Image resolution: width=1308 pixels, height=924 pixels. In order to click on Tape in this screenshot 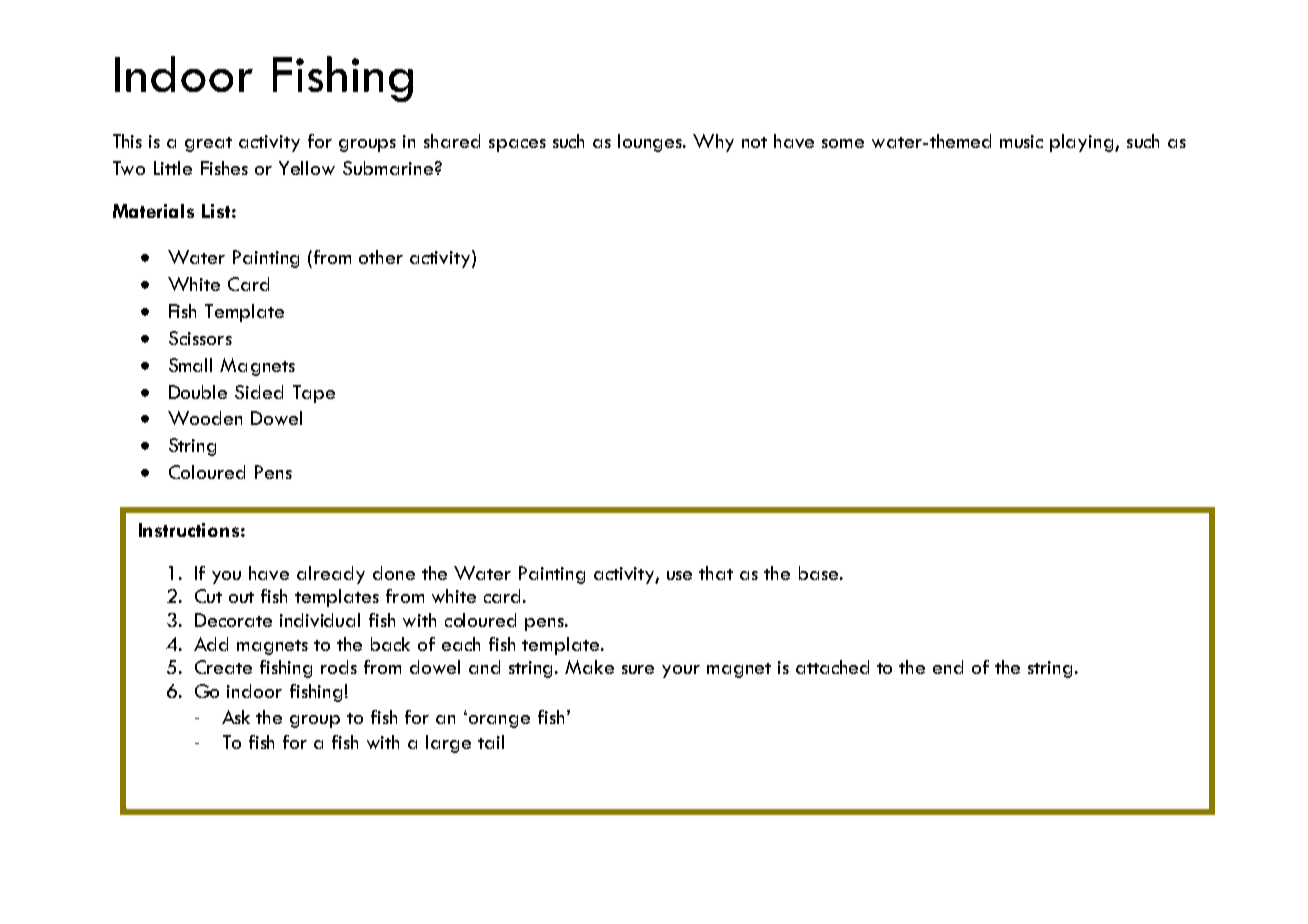, I will do `click(314, 394)`.
